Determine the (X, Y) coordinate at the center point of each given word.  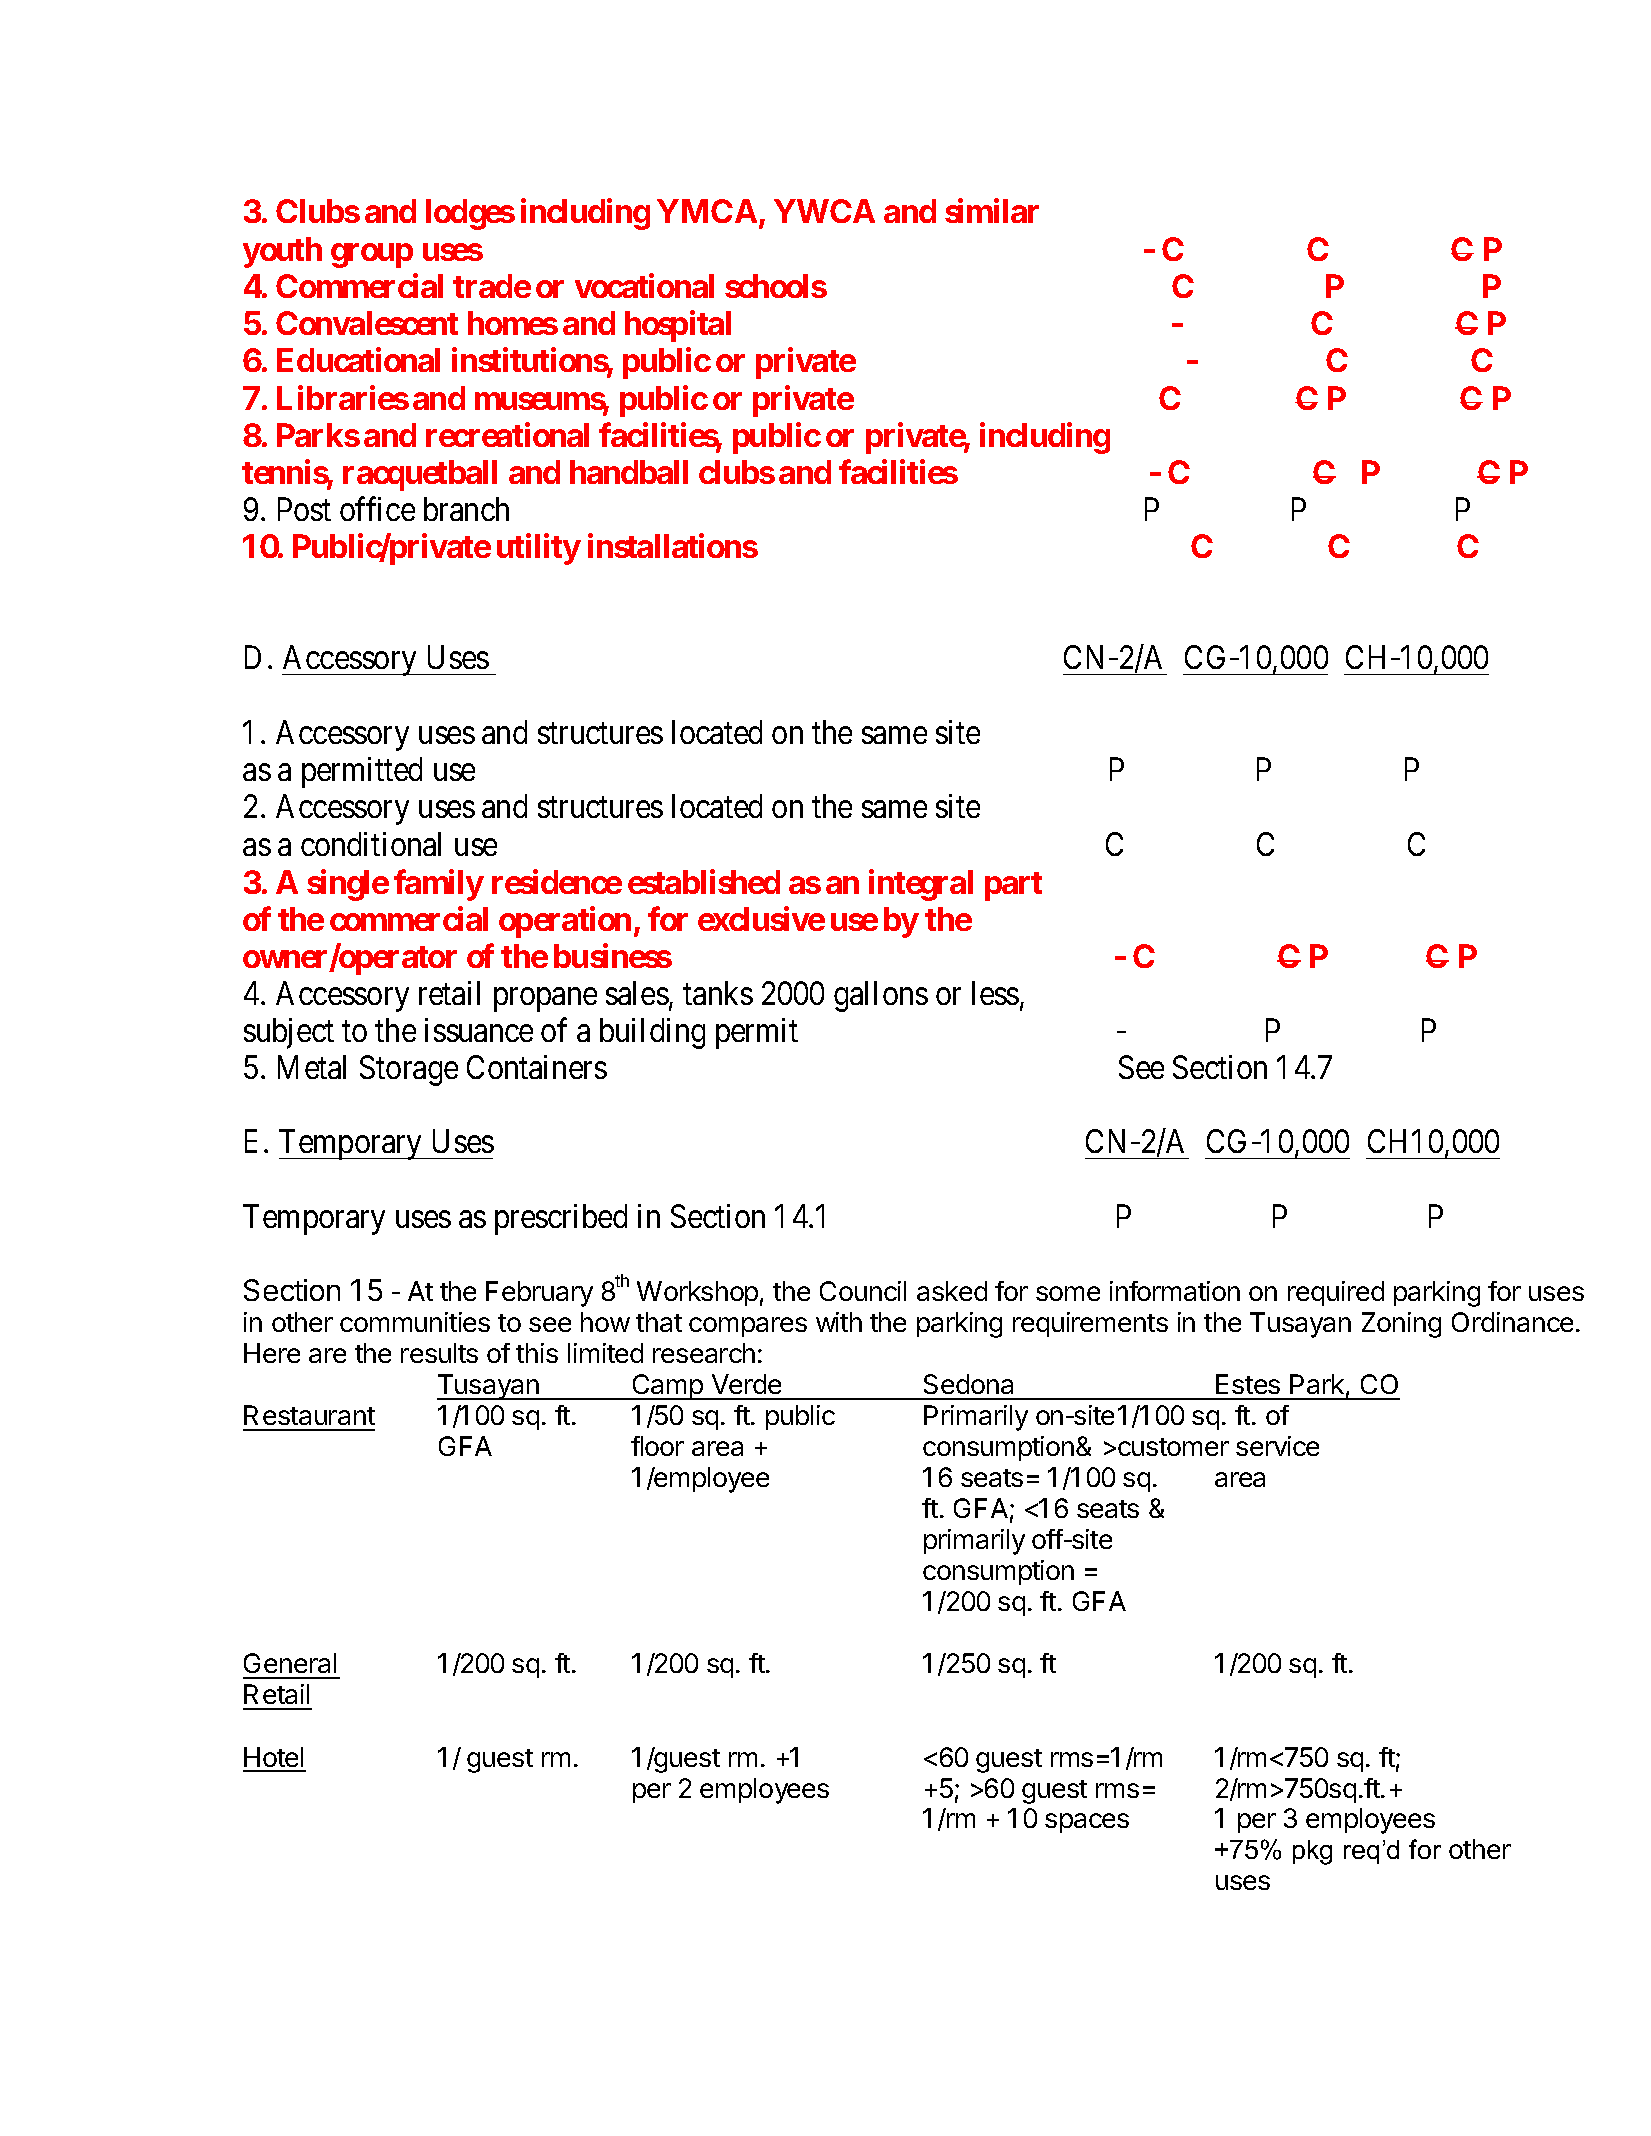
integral (921, 885)
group (372, 255)
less (995, 993)
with (839, 1322)
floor (657, 1446)
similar (992, 211)
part (1013, 886)
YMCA (707, 211)
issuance (479, 1030)
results (439, 1353)
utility (538, 549)
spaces (1087, 1823)
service (1277, 1446)
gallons (881, 996)
